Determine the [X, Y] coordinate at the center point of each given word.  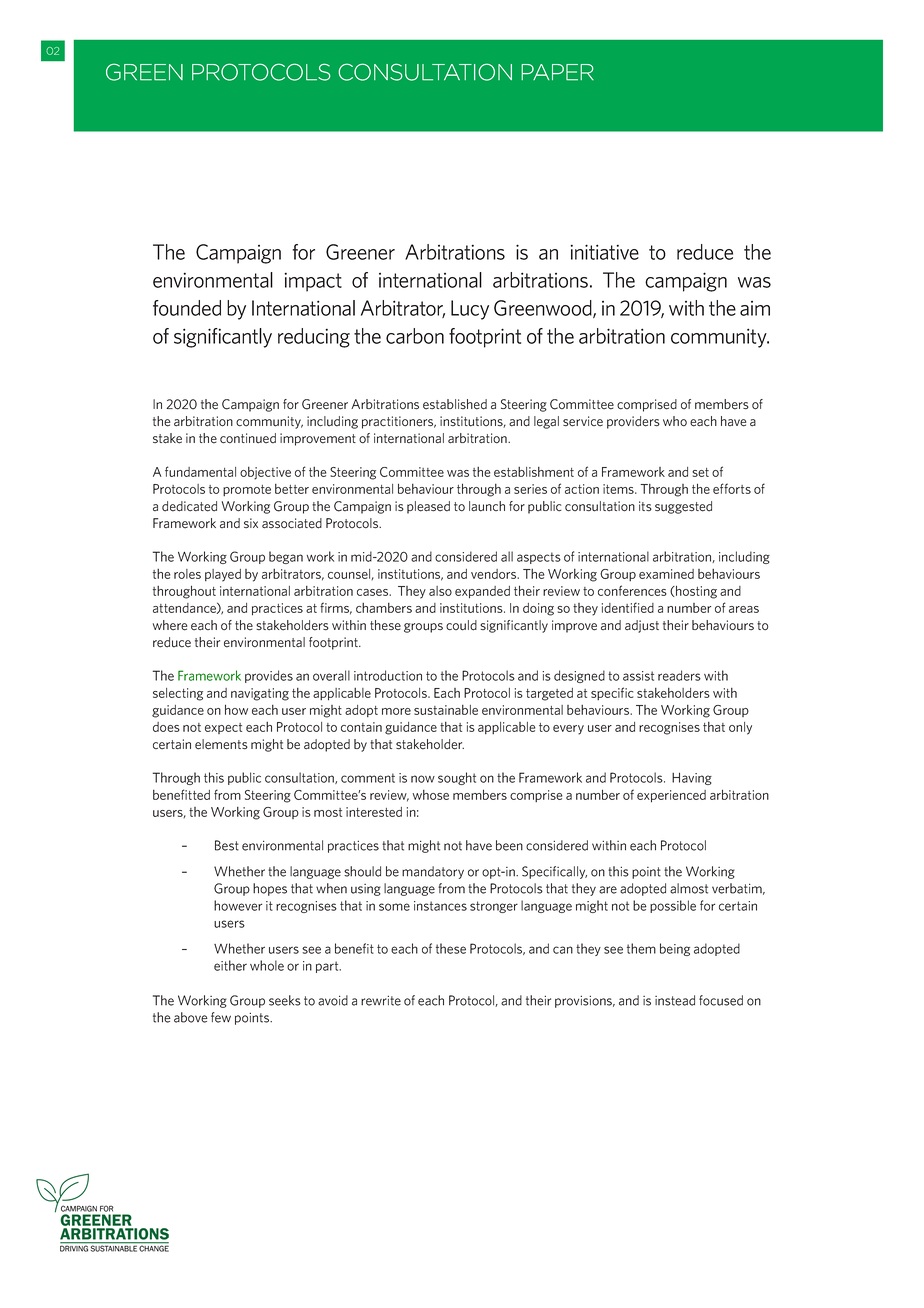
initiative [605, 252]
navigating [260, 694]
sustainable [446, 710]
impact [313, 282]
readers [679, 675]
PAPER [557, 72]
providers [633, 422]
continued [248, 438]
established [455, 404]
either [230, 965]
